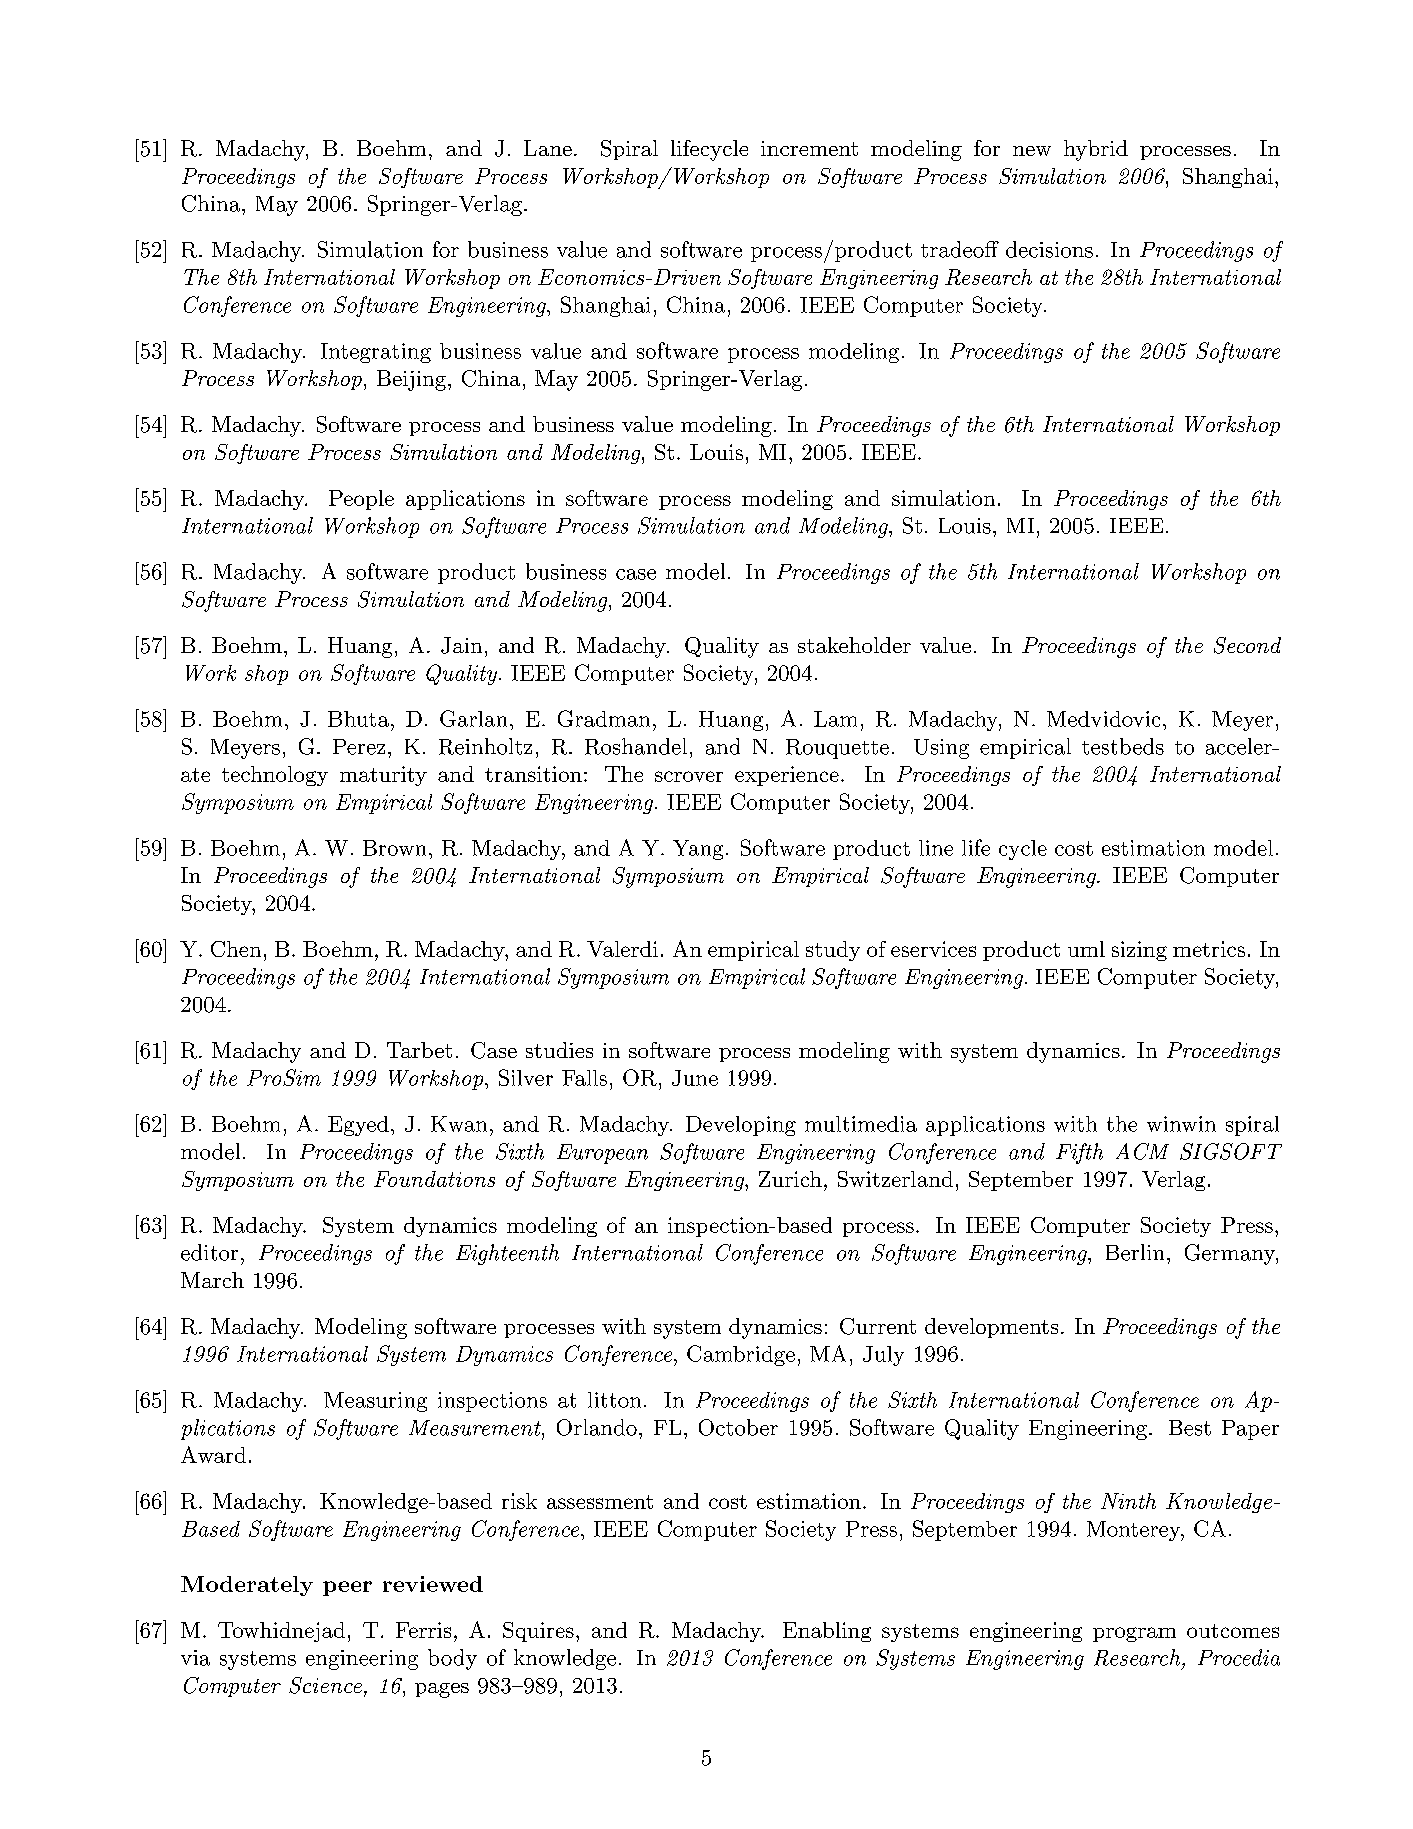  Describe the element at coordinates (236, 949) in the screenshot. I see `Chen` at that location.
